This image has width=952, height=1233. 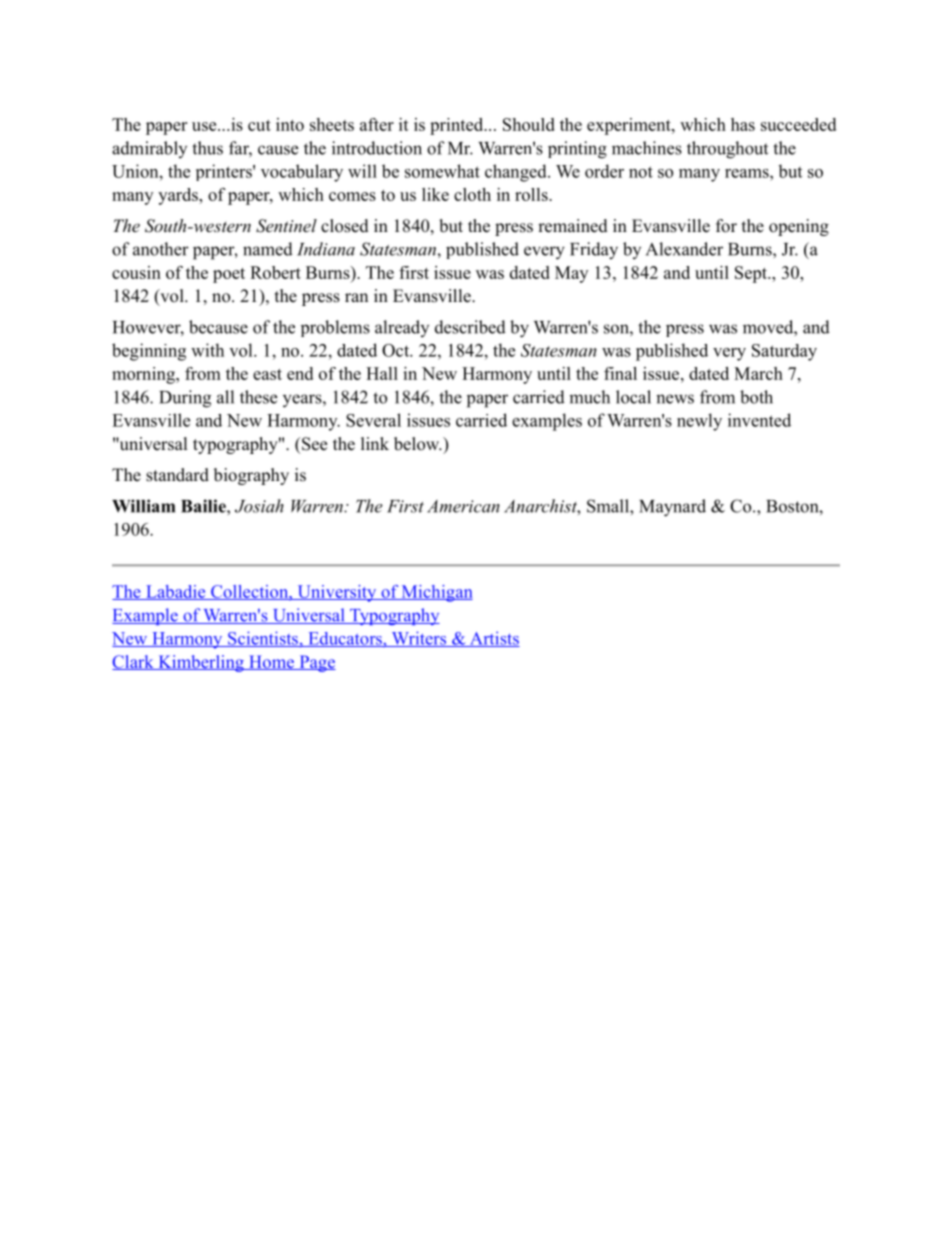 What do you see at coordinates (263, 639) in the image?
I see `Scientists` at bounding box center [263, 639].
